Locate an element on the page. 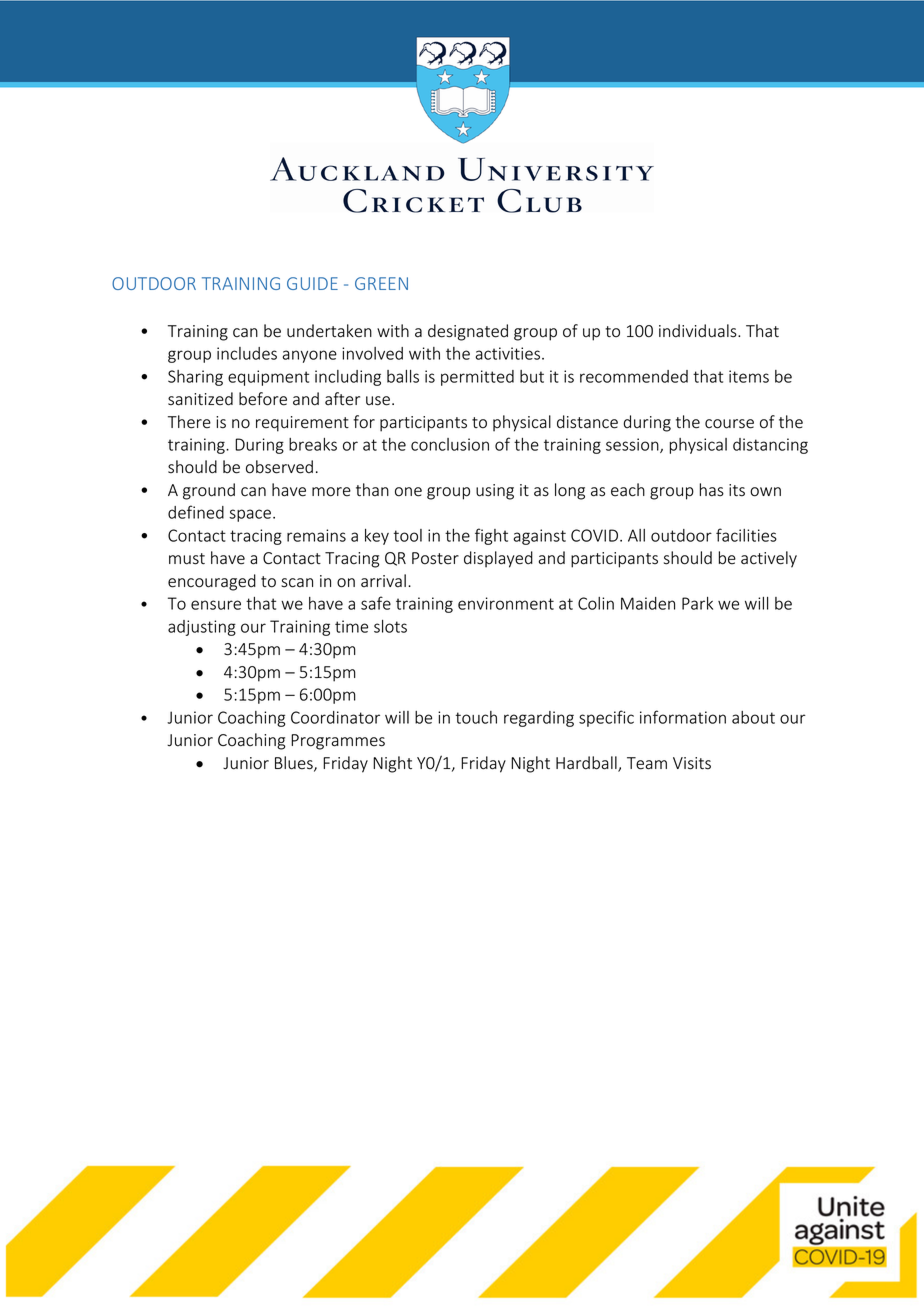 The width and height of the image is (924, 1308). Programmes is located at coordinates (338, 742).
